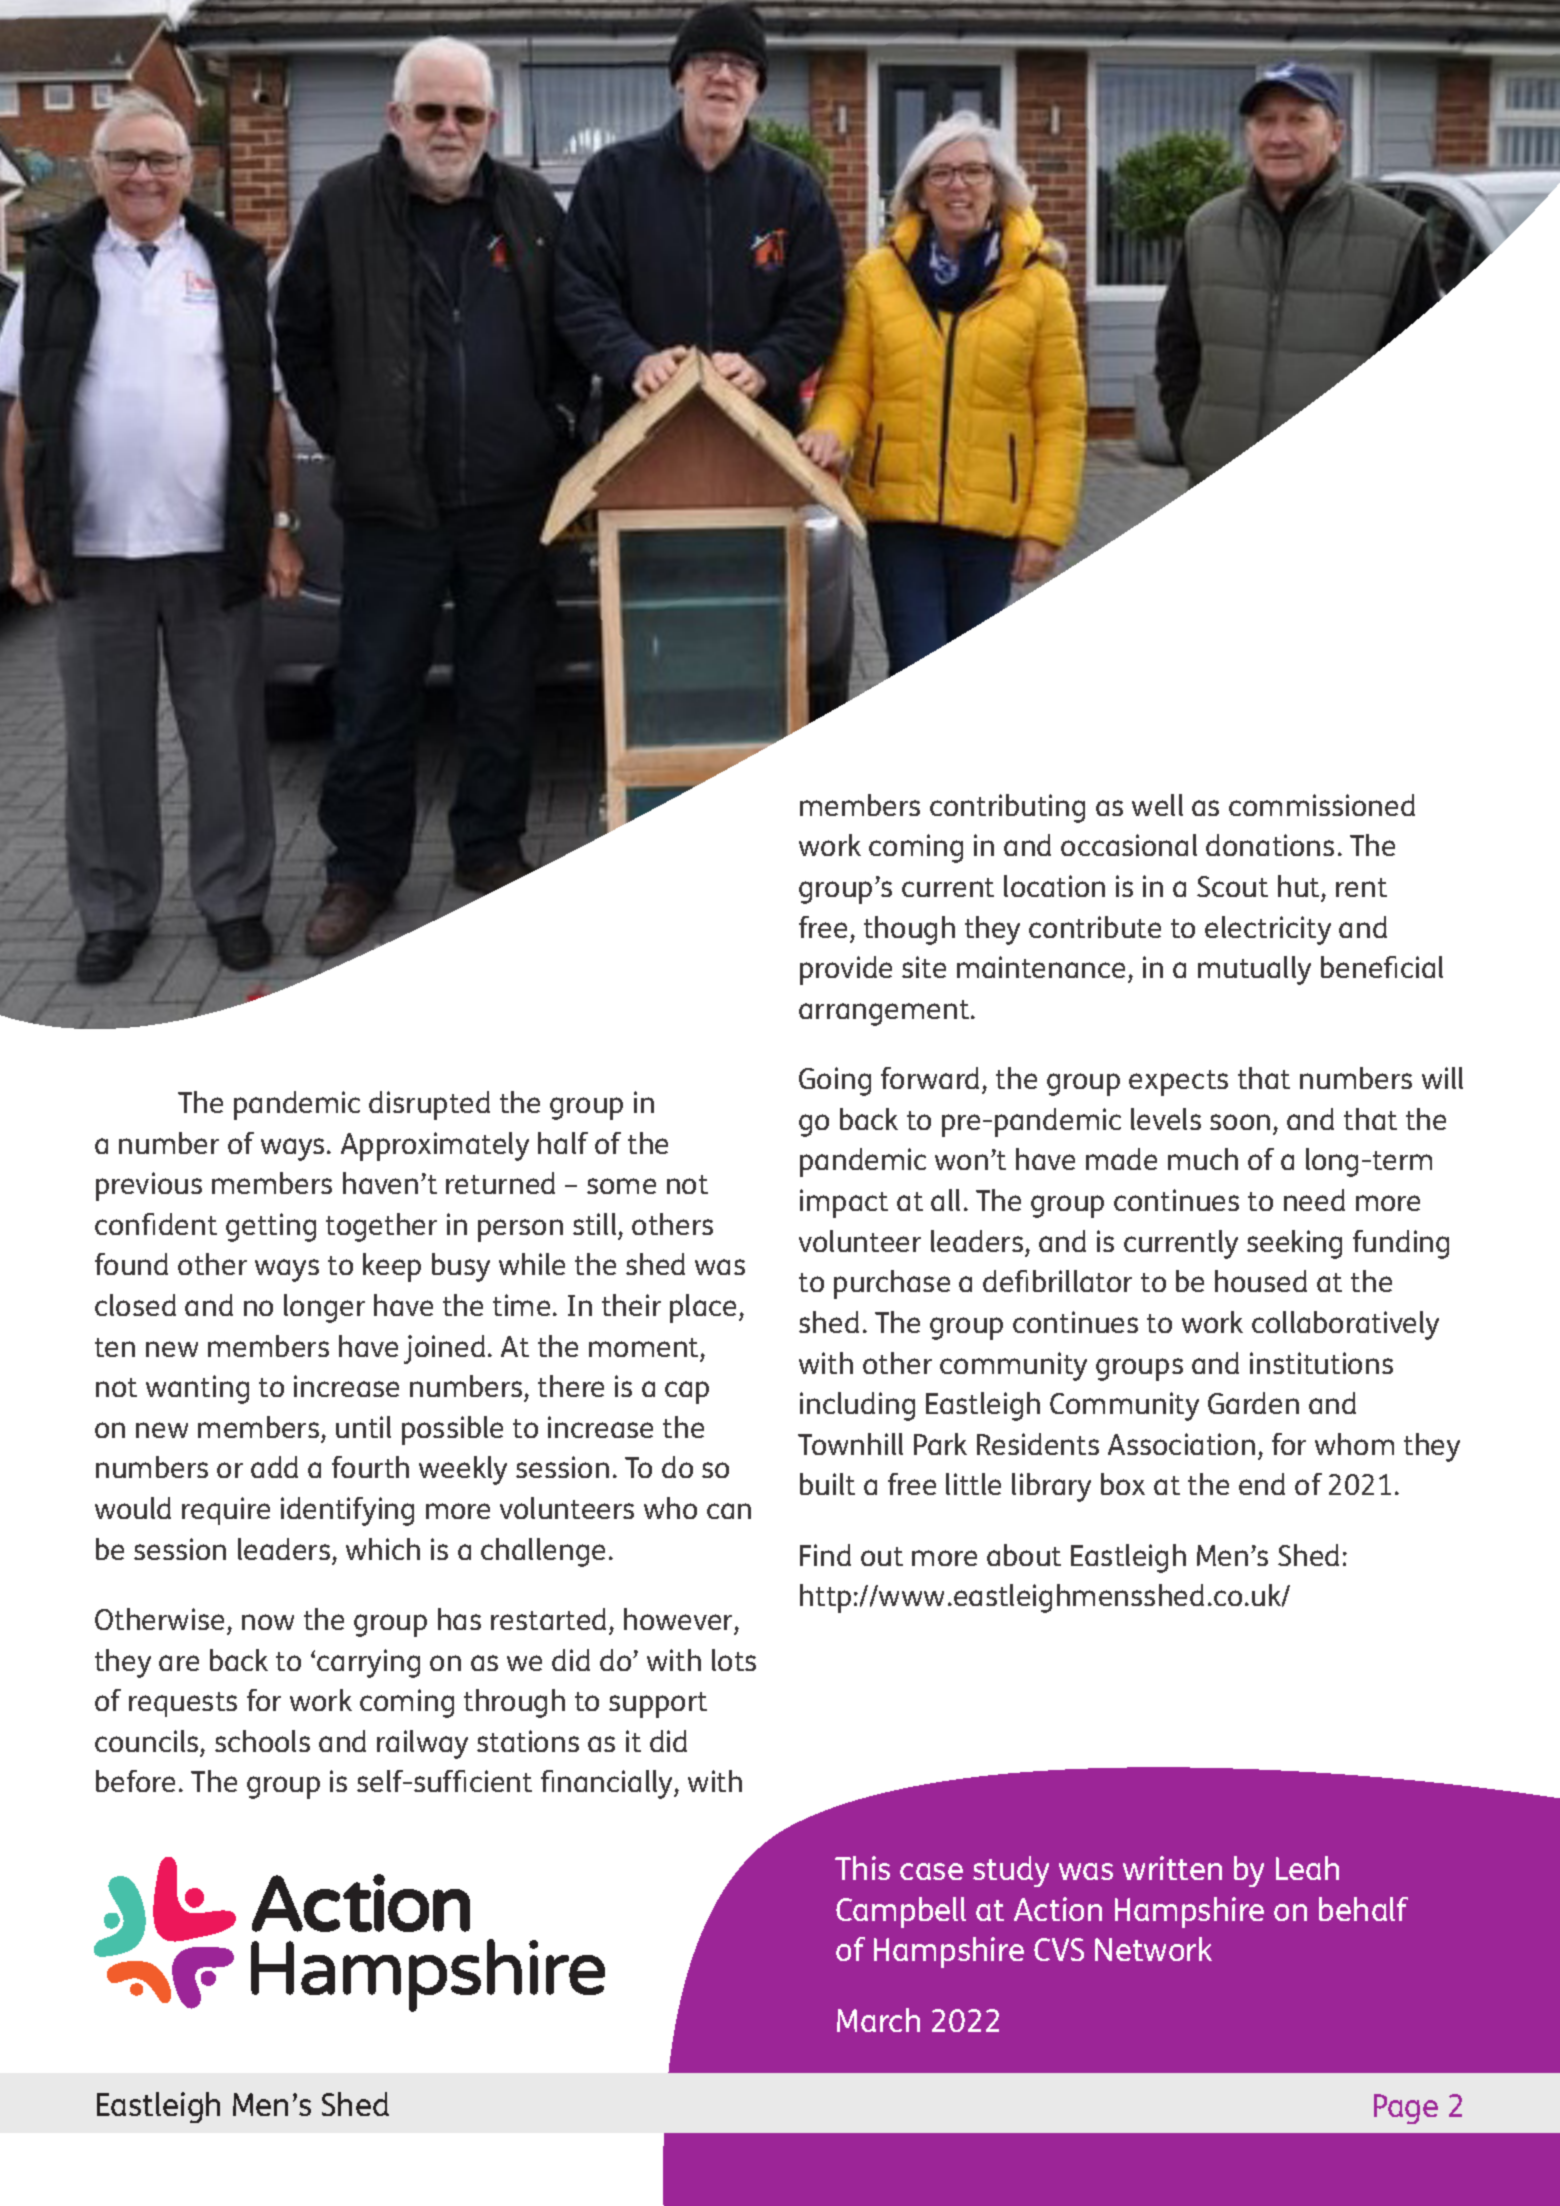 Image resolution: width=1560 pixels, height=2206 pixels. I want to click on Page, so click(1406, 2109).
